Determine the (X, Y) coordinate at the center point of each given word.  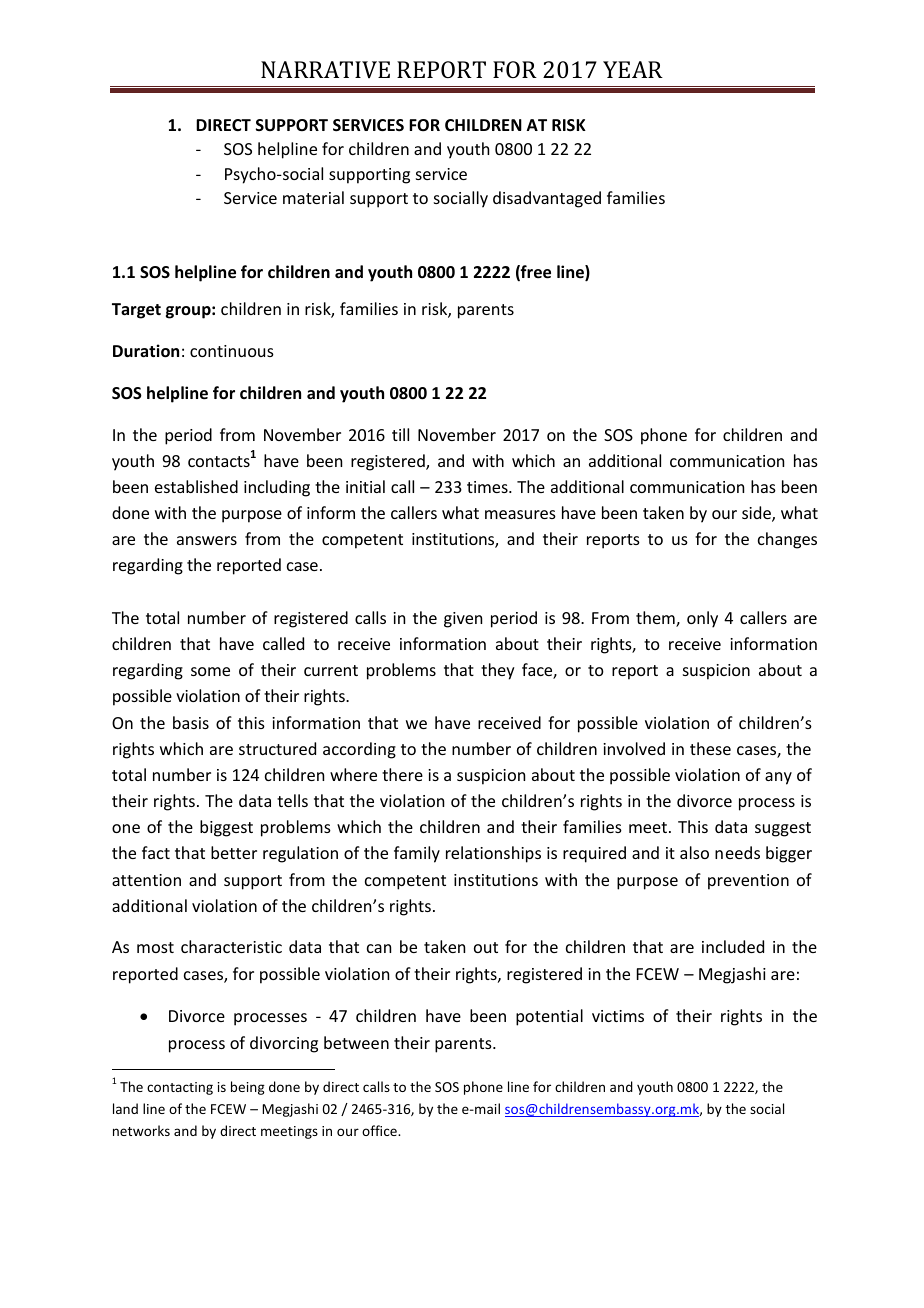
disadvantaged (547, 199)
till (400, 434)
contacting (180, 1088)
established (196, 486)
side (757, 514)
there (402, 774)
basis (191, 722)
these (710, 748)
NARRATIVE (325, 69)
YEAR (633, 69)
